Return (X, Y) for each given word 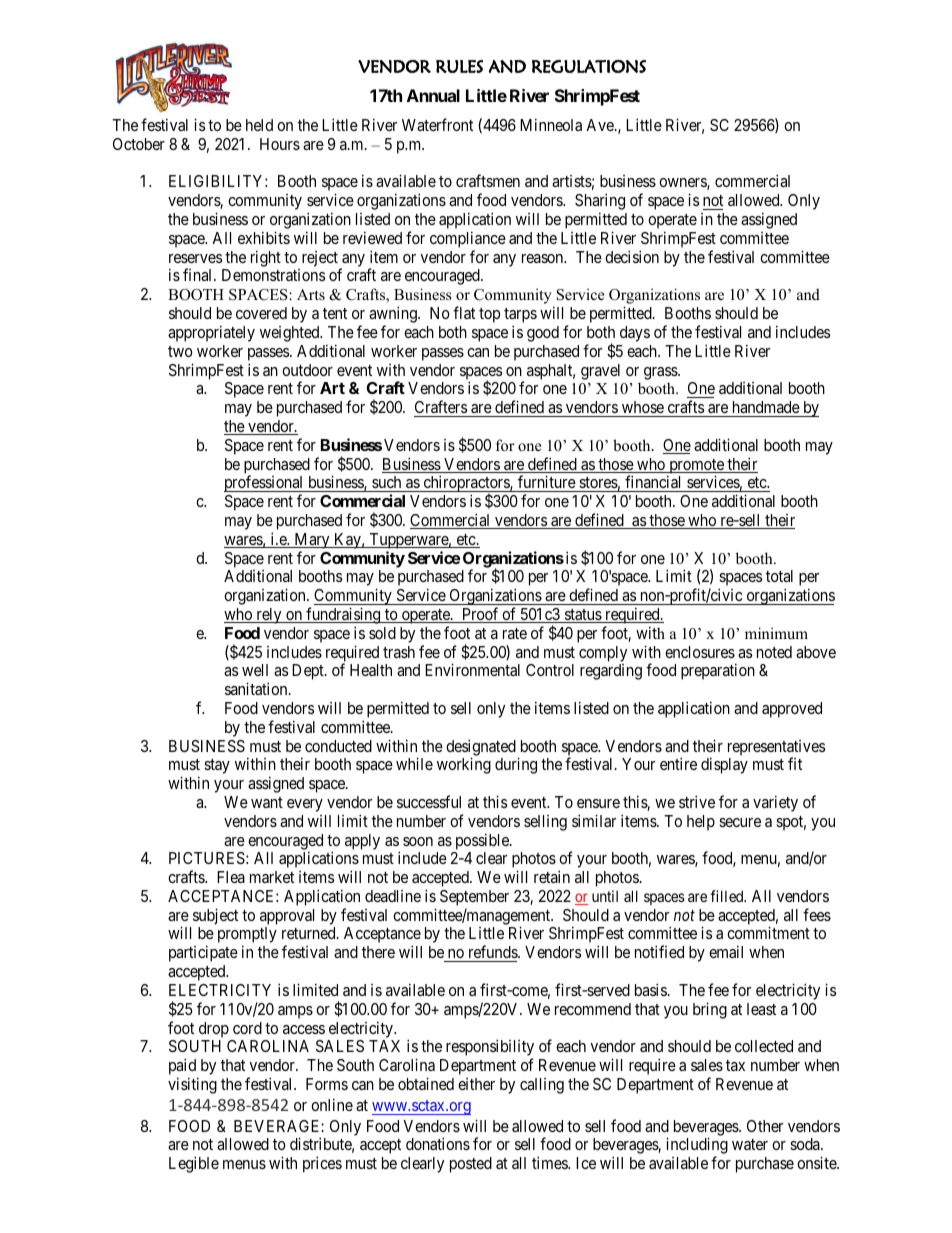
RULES (459, 66)
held (259, 125)
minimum (776, 633)
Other (765, 1126)
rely (269, 616)
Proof (480, 615)
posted (471, 1165)
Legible (194, 1164)
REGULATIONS (589, 66)
